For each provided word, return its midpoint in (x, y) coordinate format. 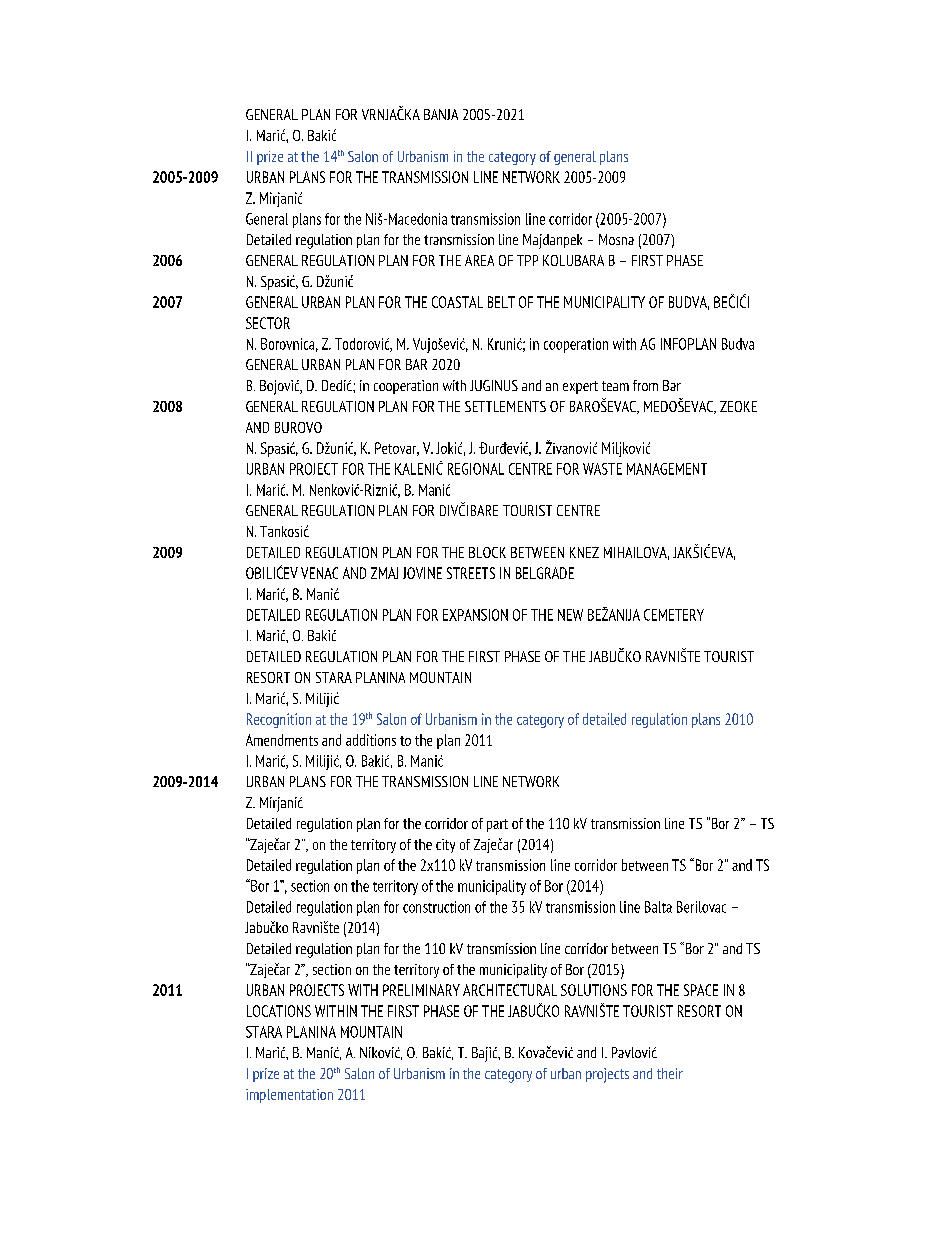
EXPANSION (475, 615)
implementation (289, 1096)
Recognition (279, 720)
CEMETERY (674, 615)
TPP (527, 260)
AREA (479, 260)
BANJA (441, 114)
